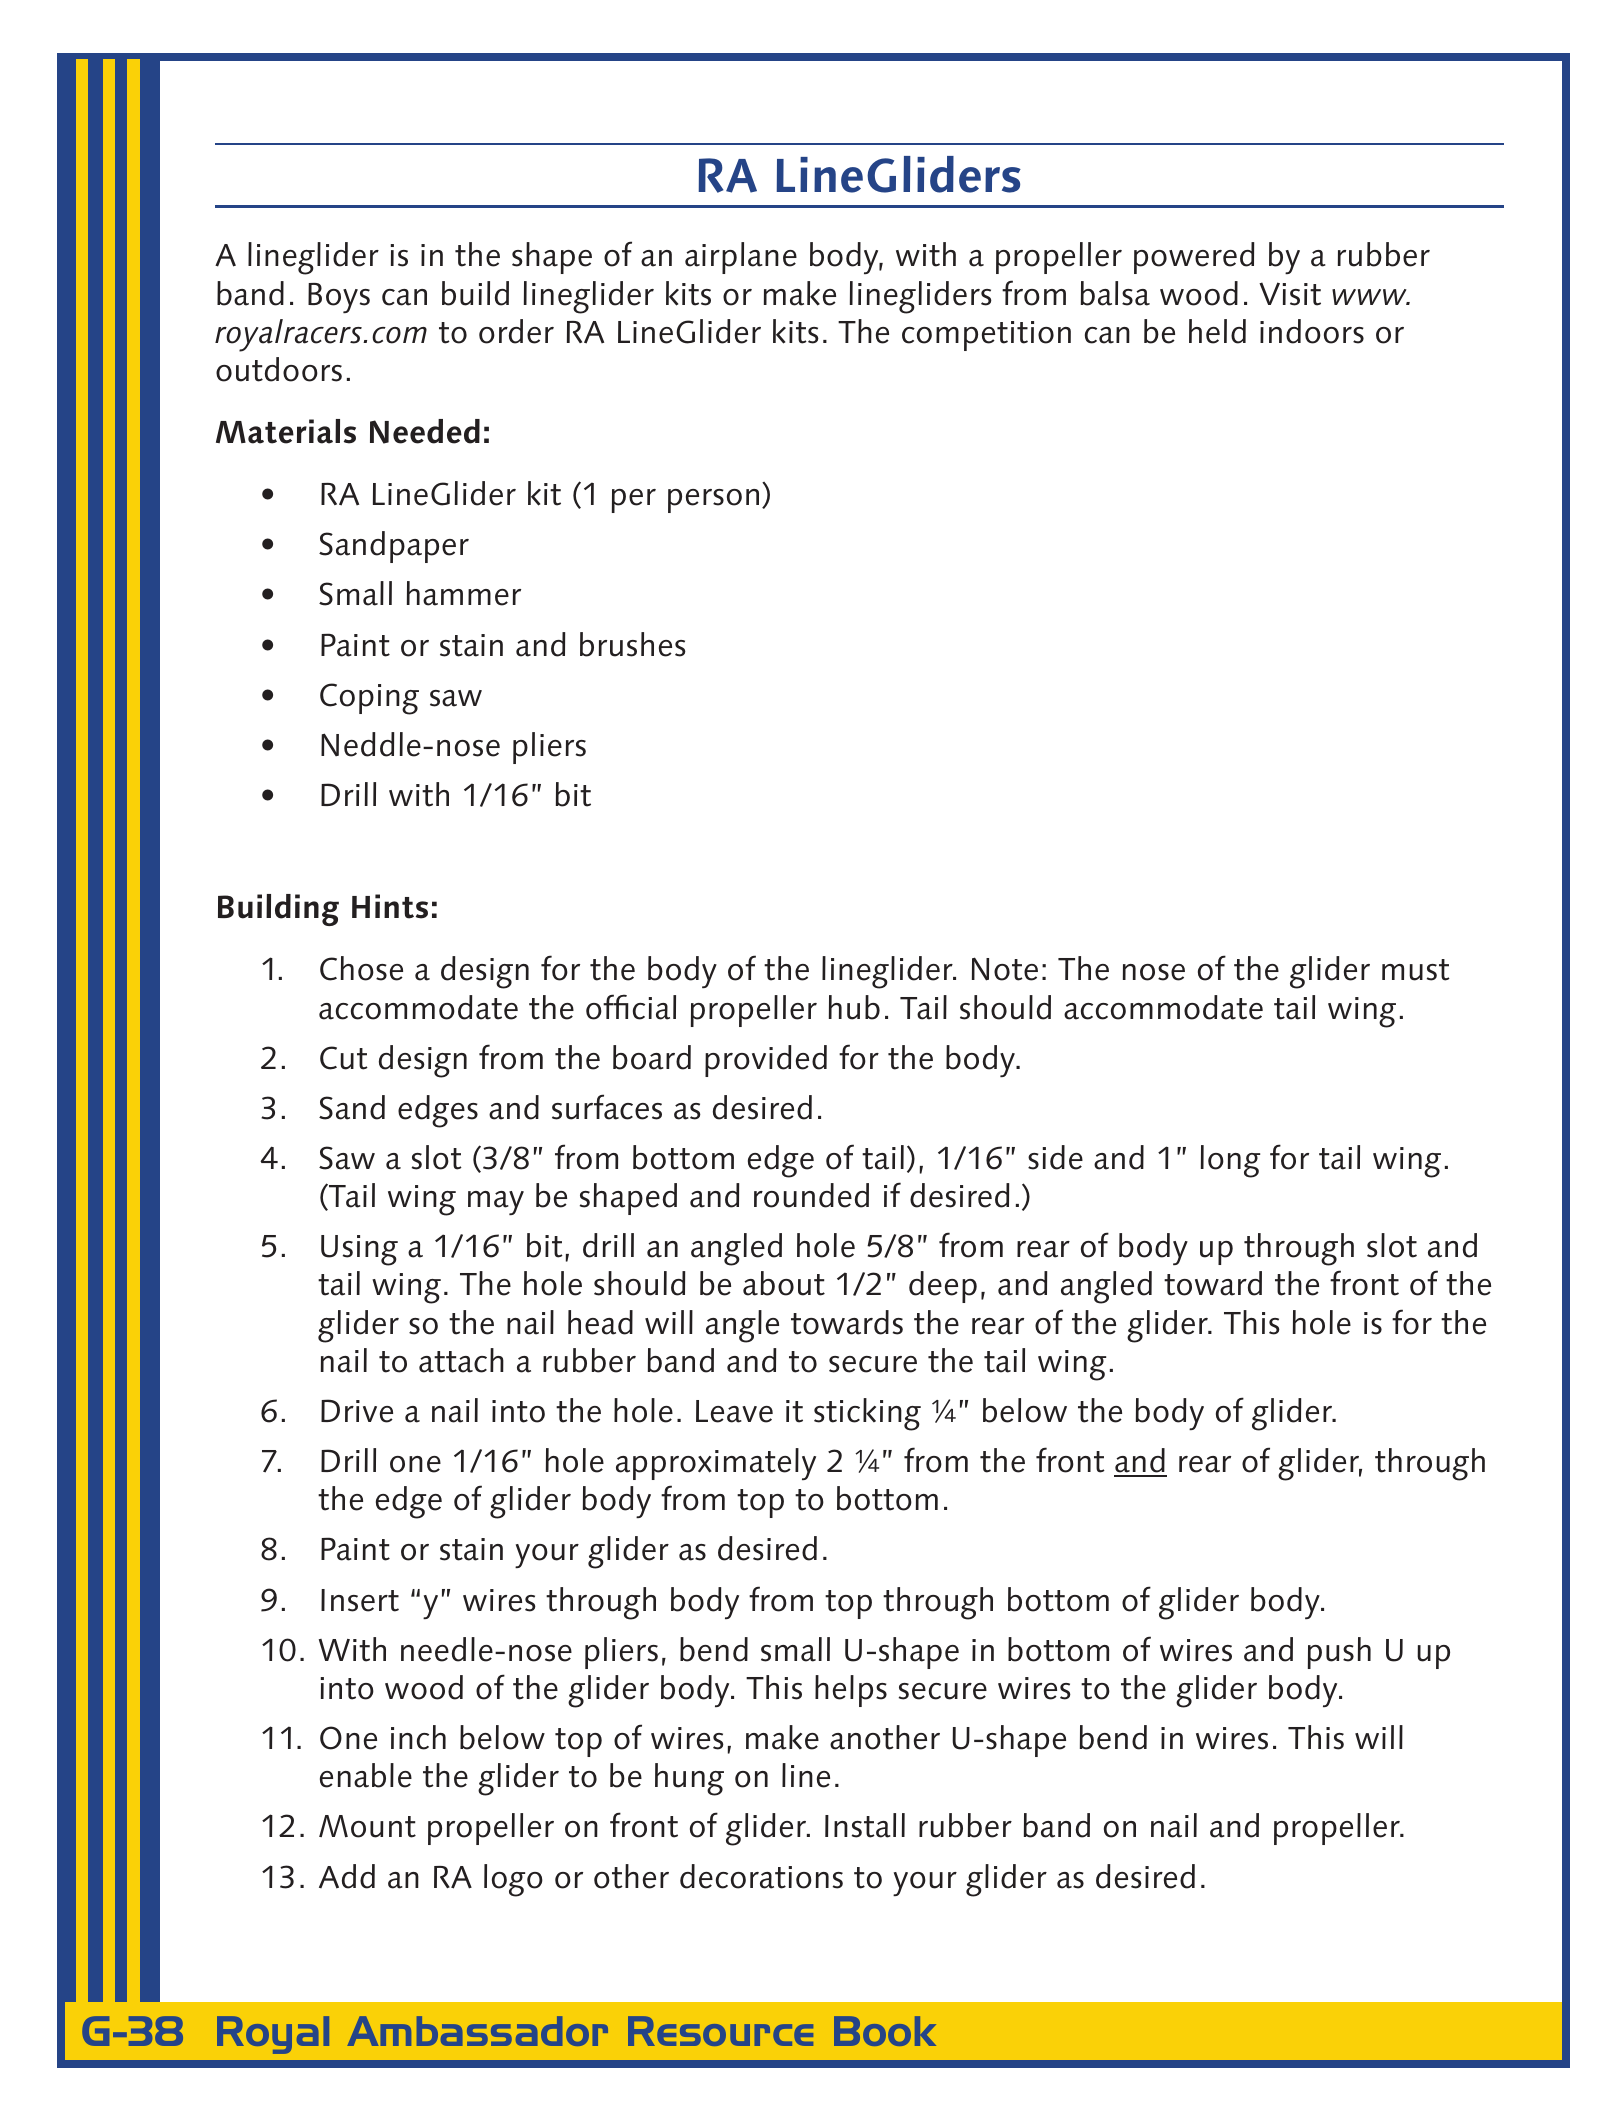 Image resolution: width=1623 pixels, height=2101 pixels. Describe the element at coordinates (339, 298) in the screenshot. I see `Boys` at that location.
